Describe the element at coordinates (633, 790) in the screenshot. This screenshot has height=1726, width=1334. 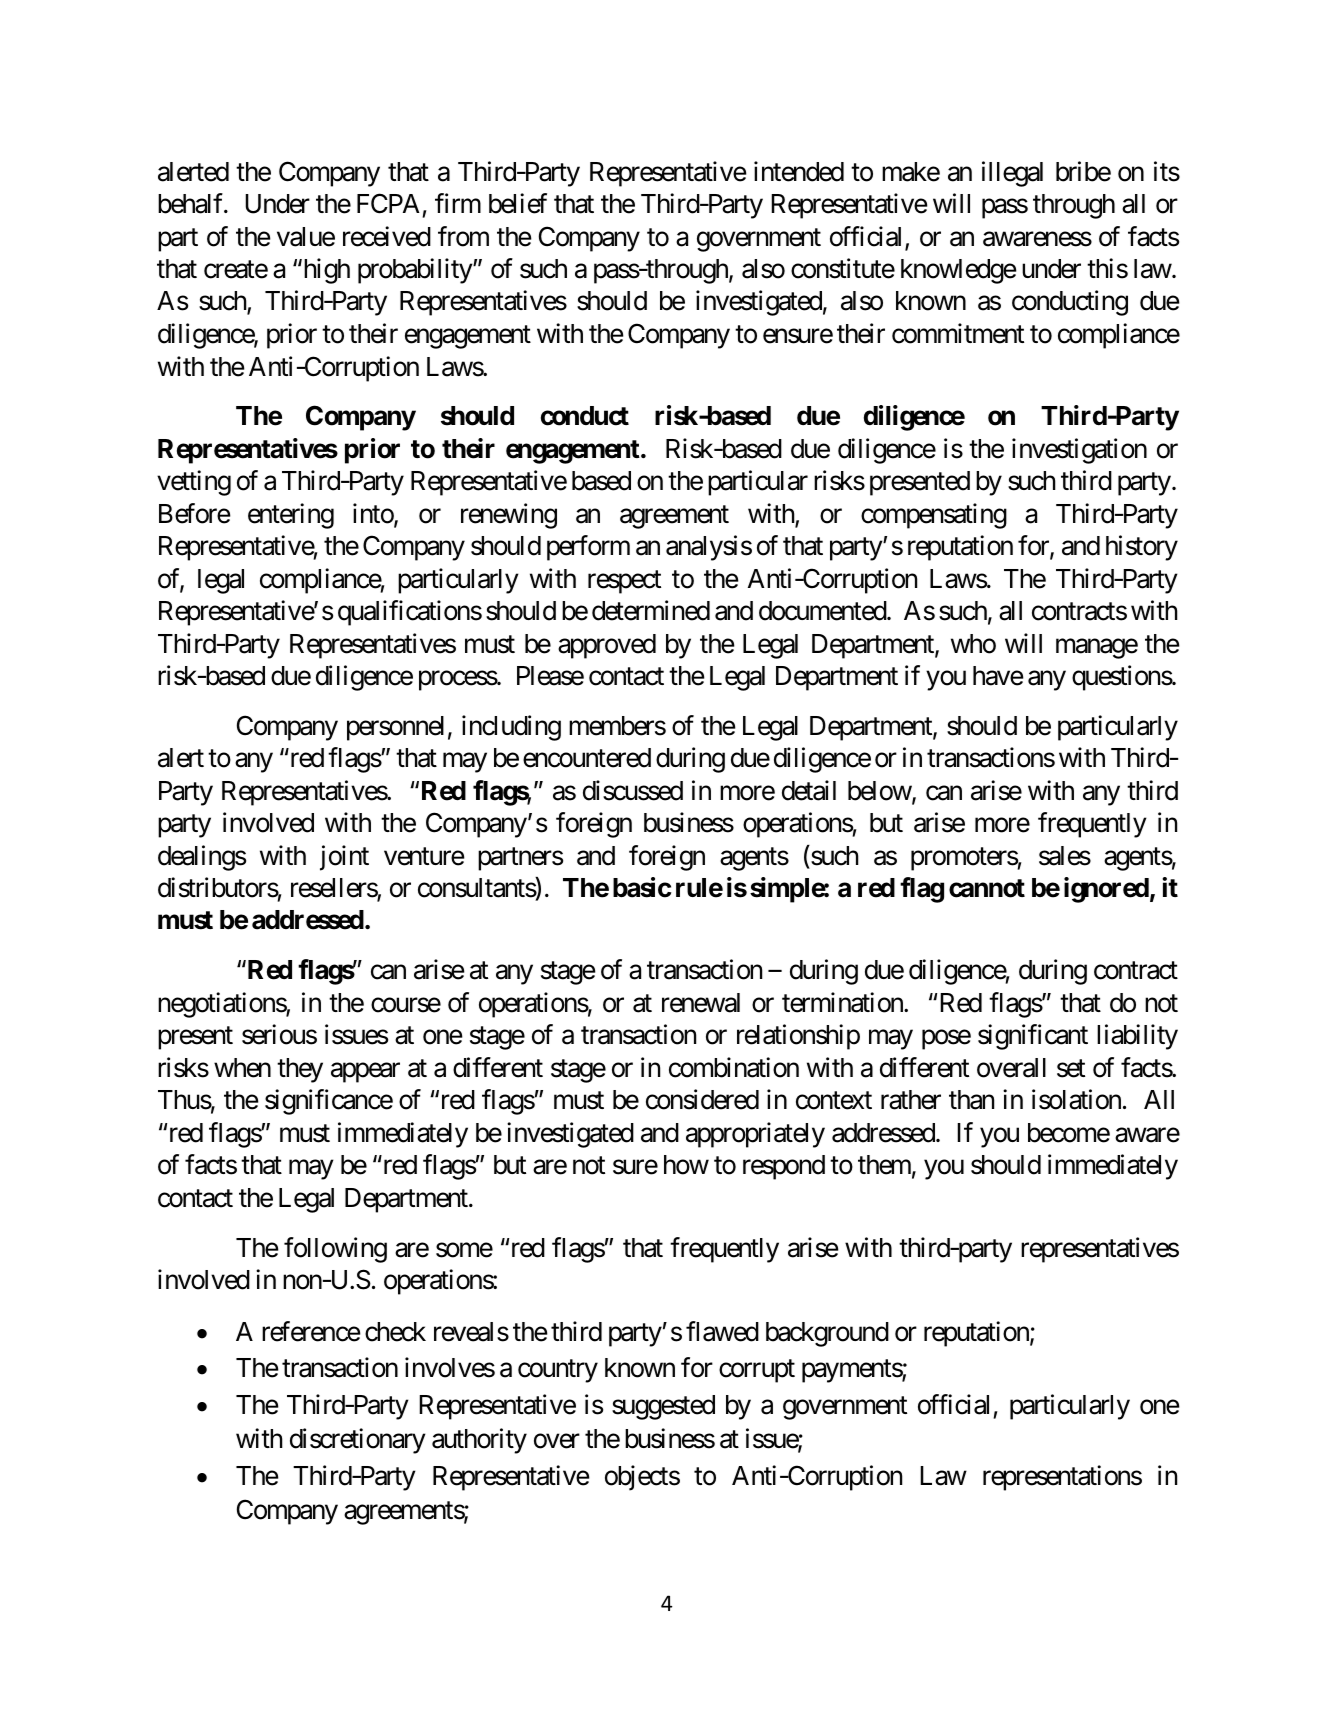
I see `discussed` at that location.
